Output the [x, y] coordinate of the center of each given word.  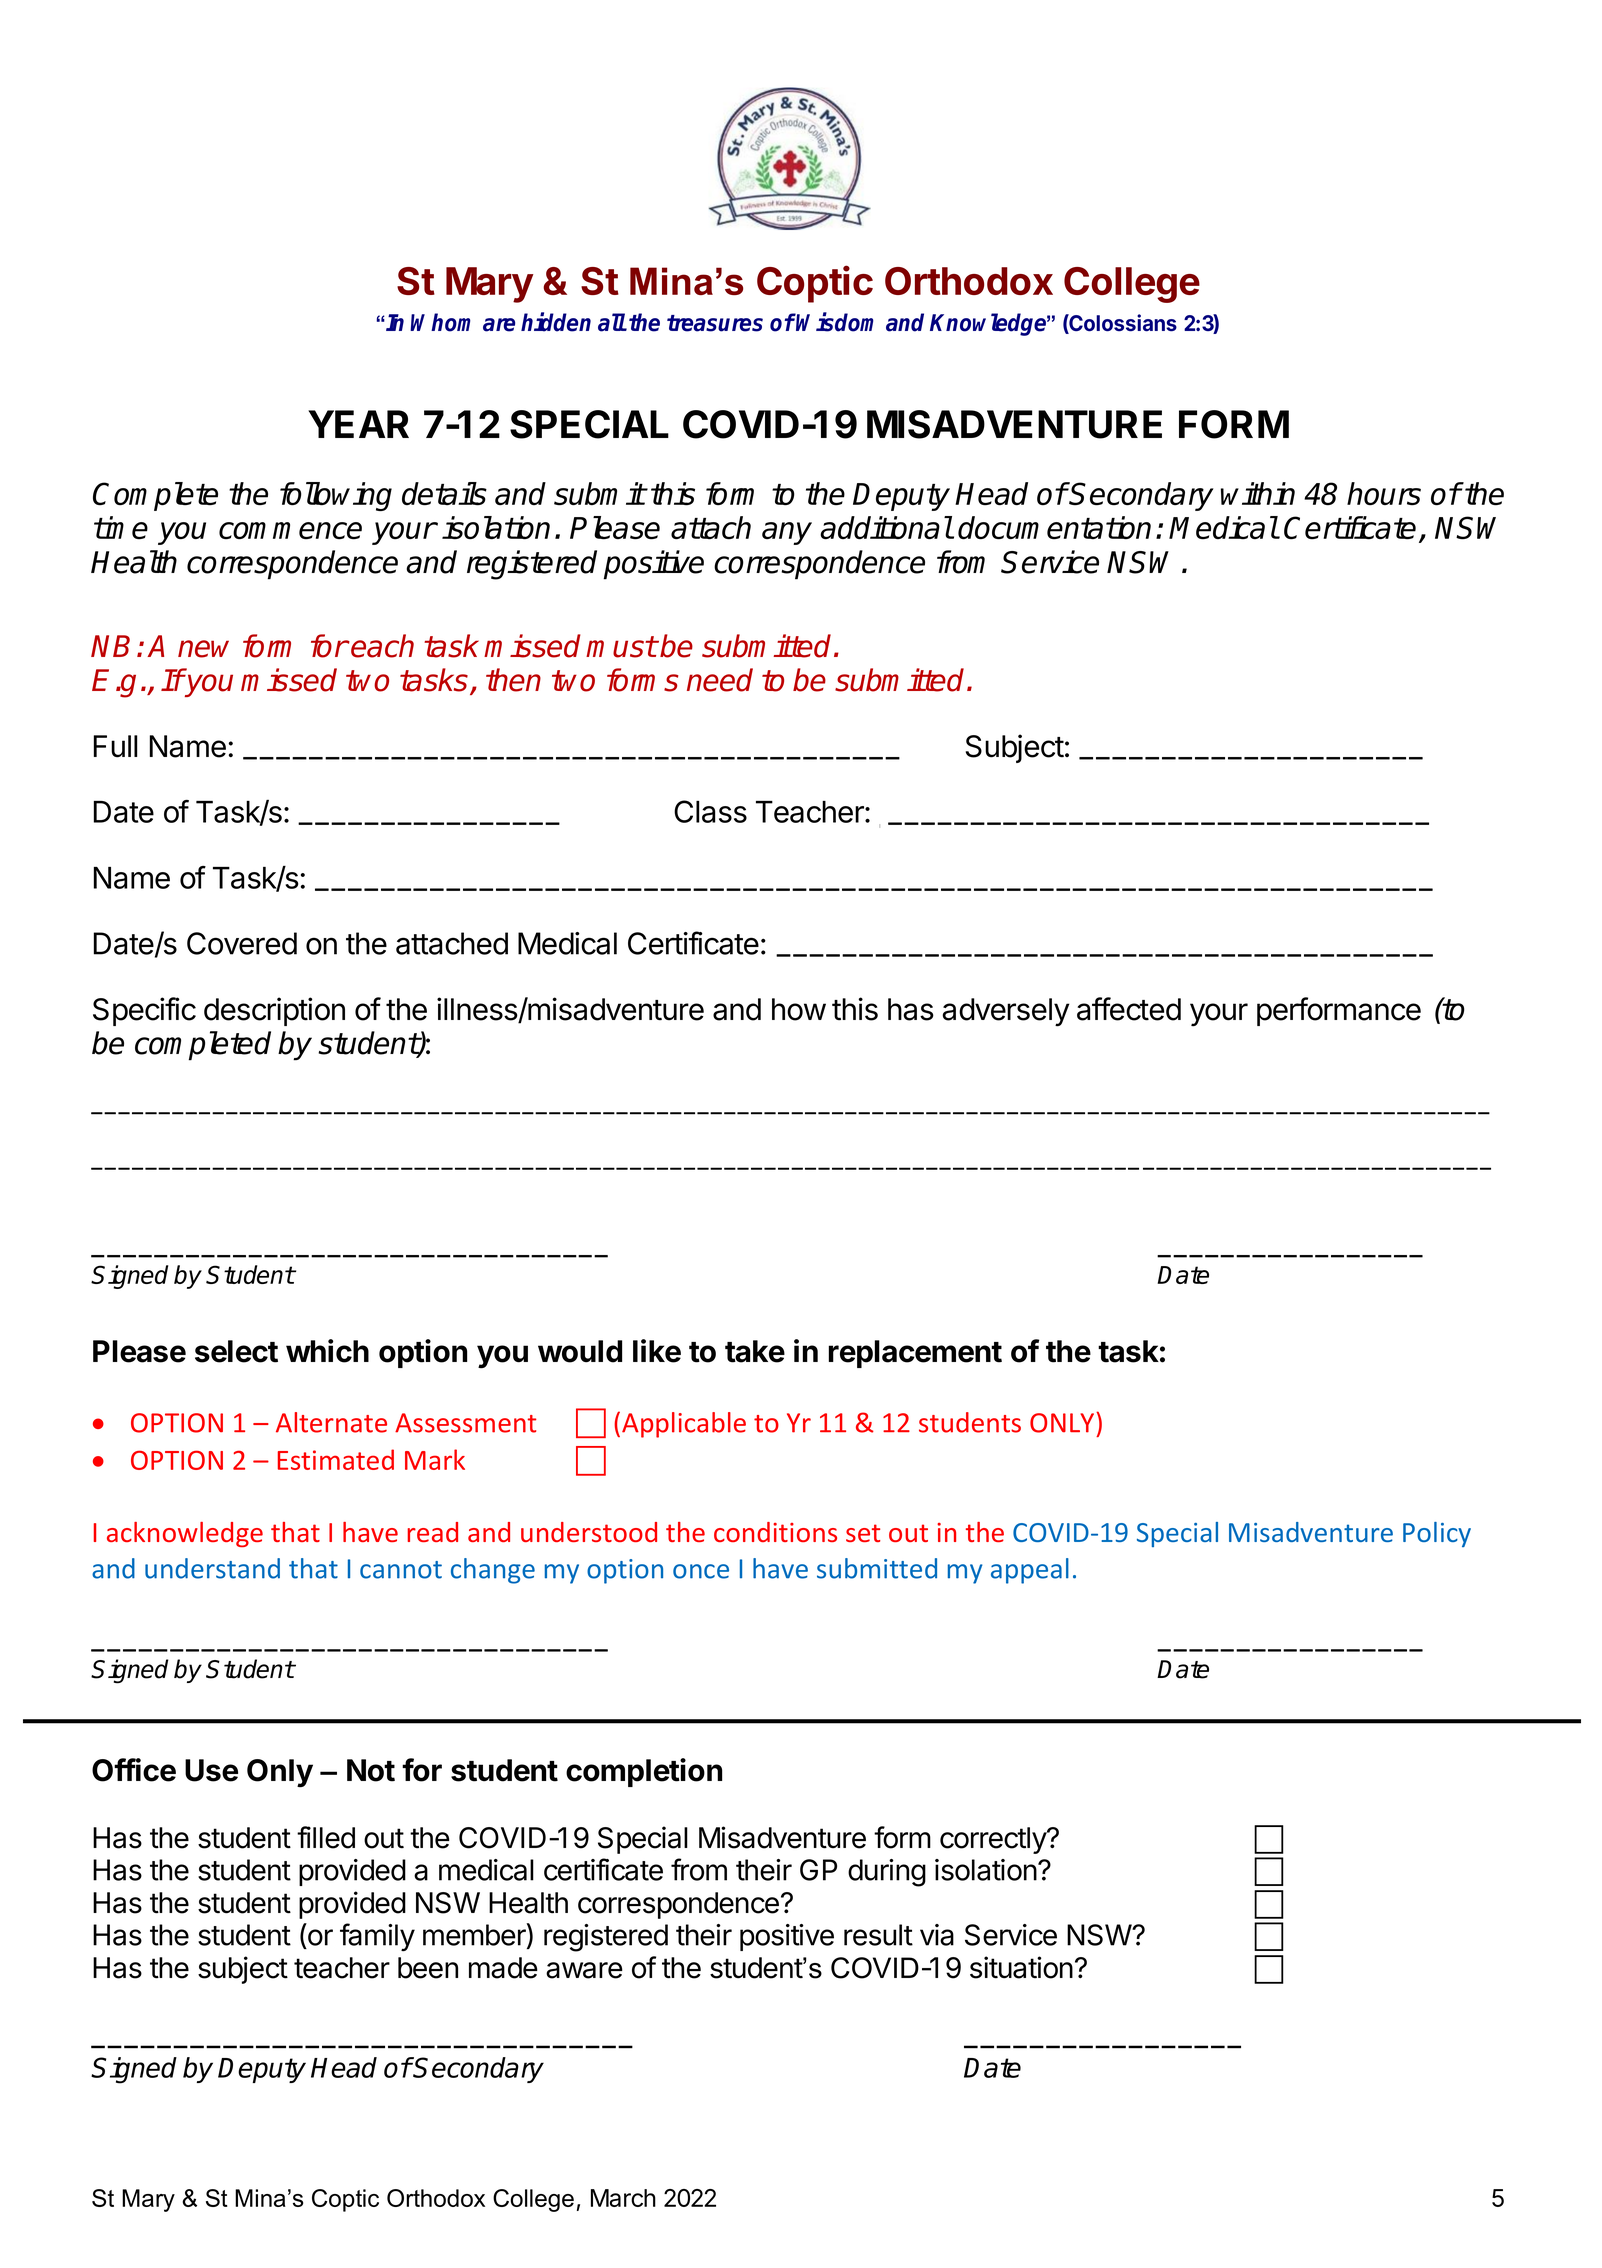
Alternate [331, 1422]
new [203, 649]
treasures [715, 323]
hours [1384, 493]
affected [1129, 1009]
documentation [1054, 528]
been [428, 1968]
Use [211, 1770]
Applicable [684, 1425]
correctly [994, 1840]
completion [644, 1772]
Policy [1437, 1534]
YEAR [358, 424]
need [720, 680]
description [274, 1011]
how [799, 1009]
